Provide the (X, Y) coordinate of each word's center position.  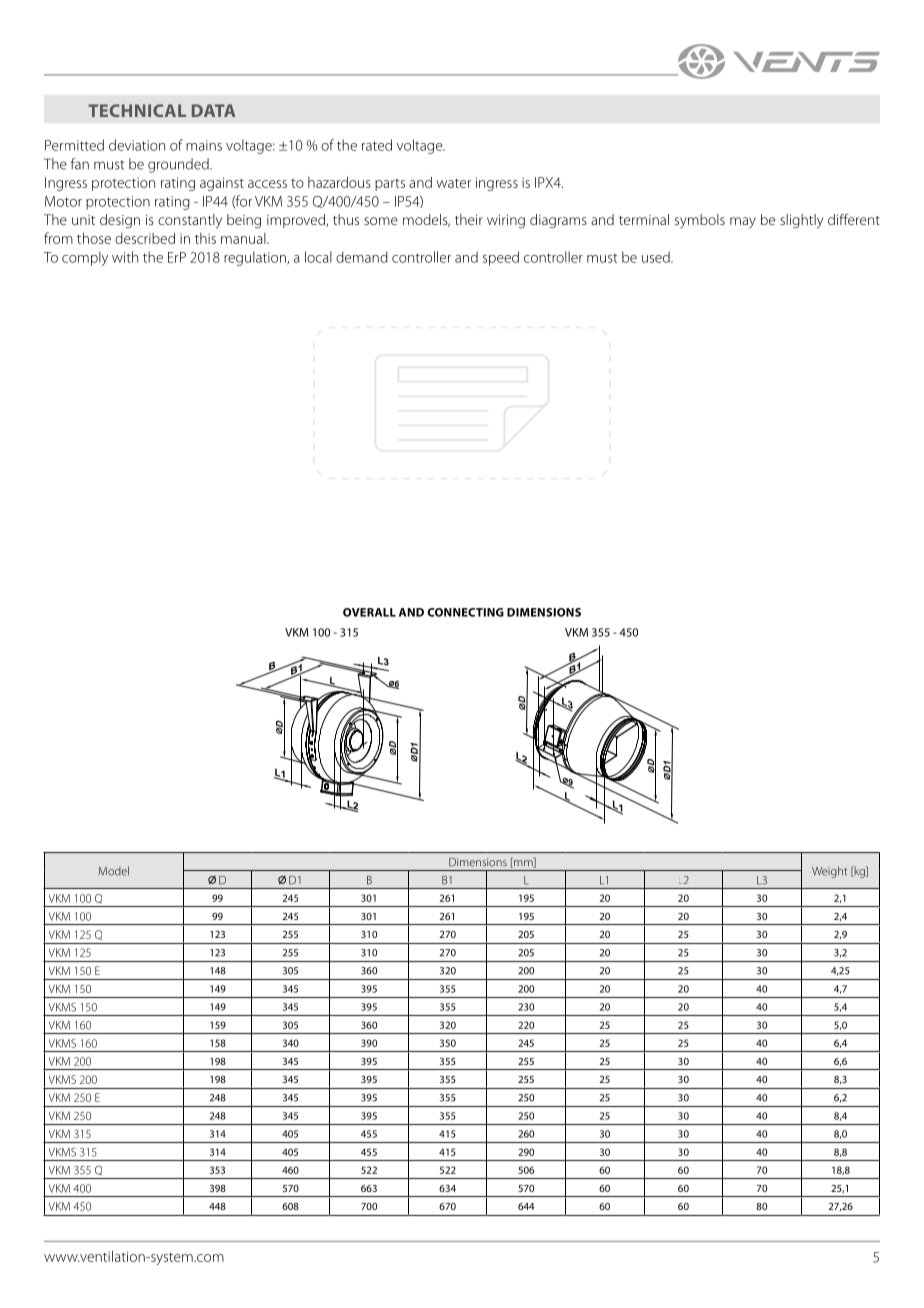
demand (362, 257)
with (125, 257)
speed (501, 258)
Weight (829, 872)
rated (377, 145)
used (657, 257)
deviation (137, 145)
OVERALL (369, 612)
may (743, 222)
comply (85, 258)
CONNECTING (465, 612)
